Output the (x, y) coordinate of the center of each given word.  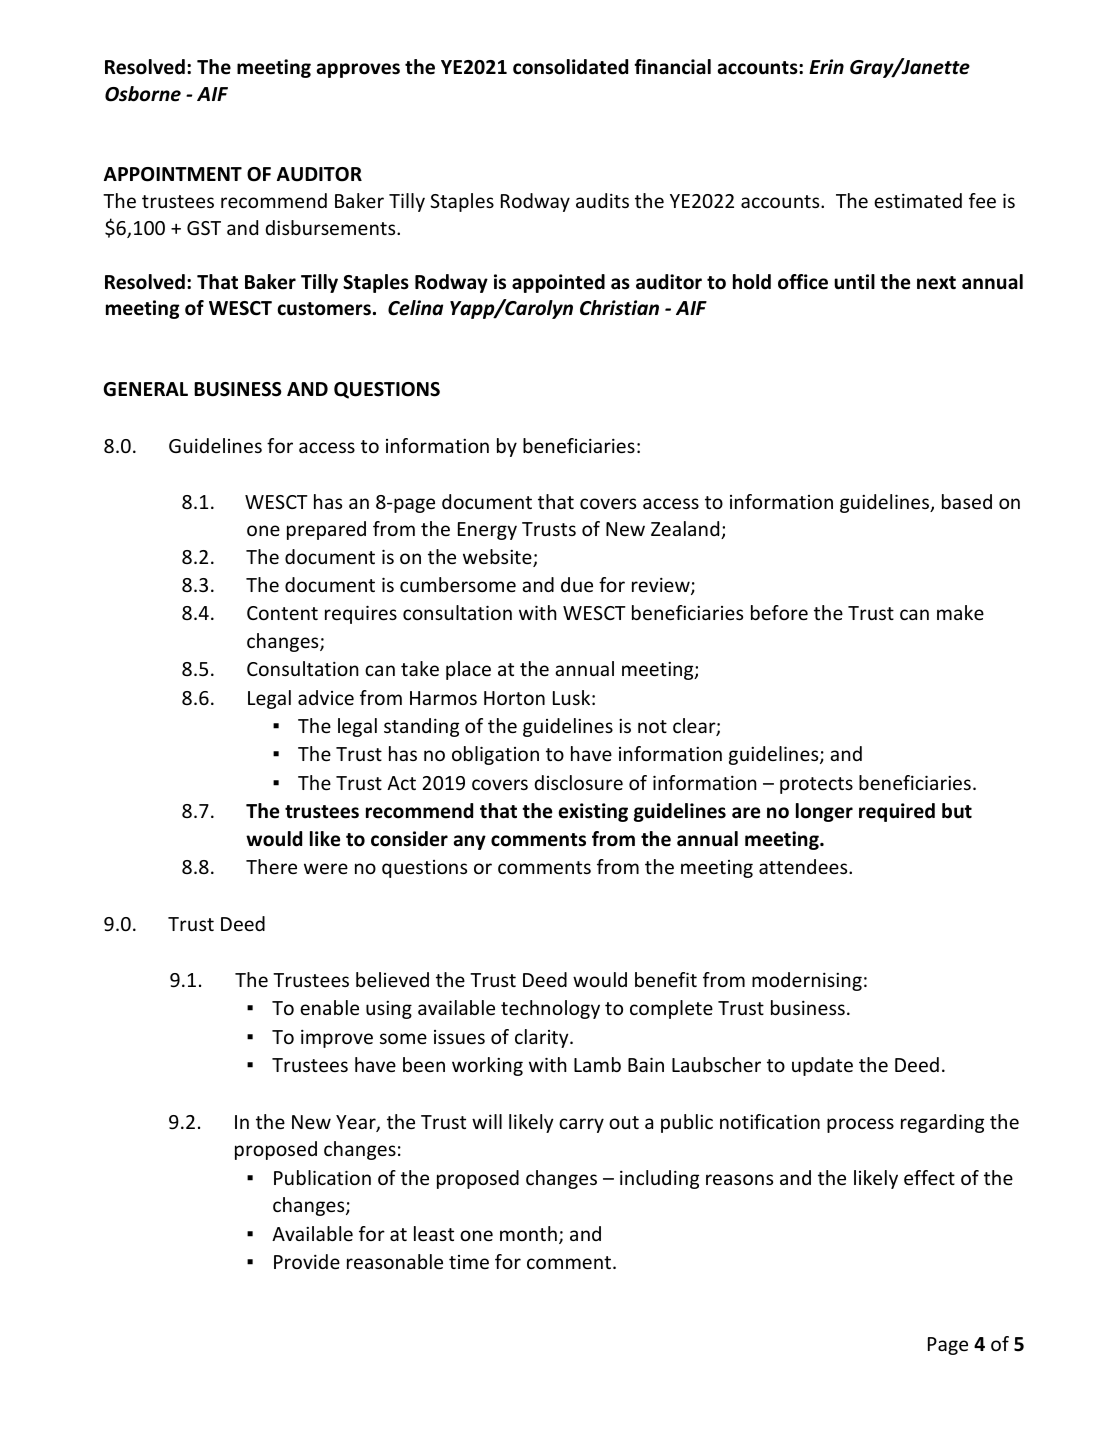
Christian (619, 308)
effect (929, 1177)
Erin (826, 66)
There (271, 866)
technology (550, 1009)
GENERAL (145, 389)
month (528, 1233)
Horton (514, 698)
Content (282, 613)
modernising (807, 981)
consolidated (570, 67)
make (960, 612)
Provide (307, 1261)
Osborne (143, 94)
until (854, 282)
